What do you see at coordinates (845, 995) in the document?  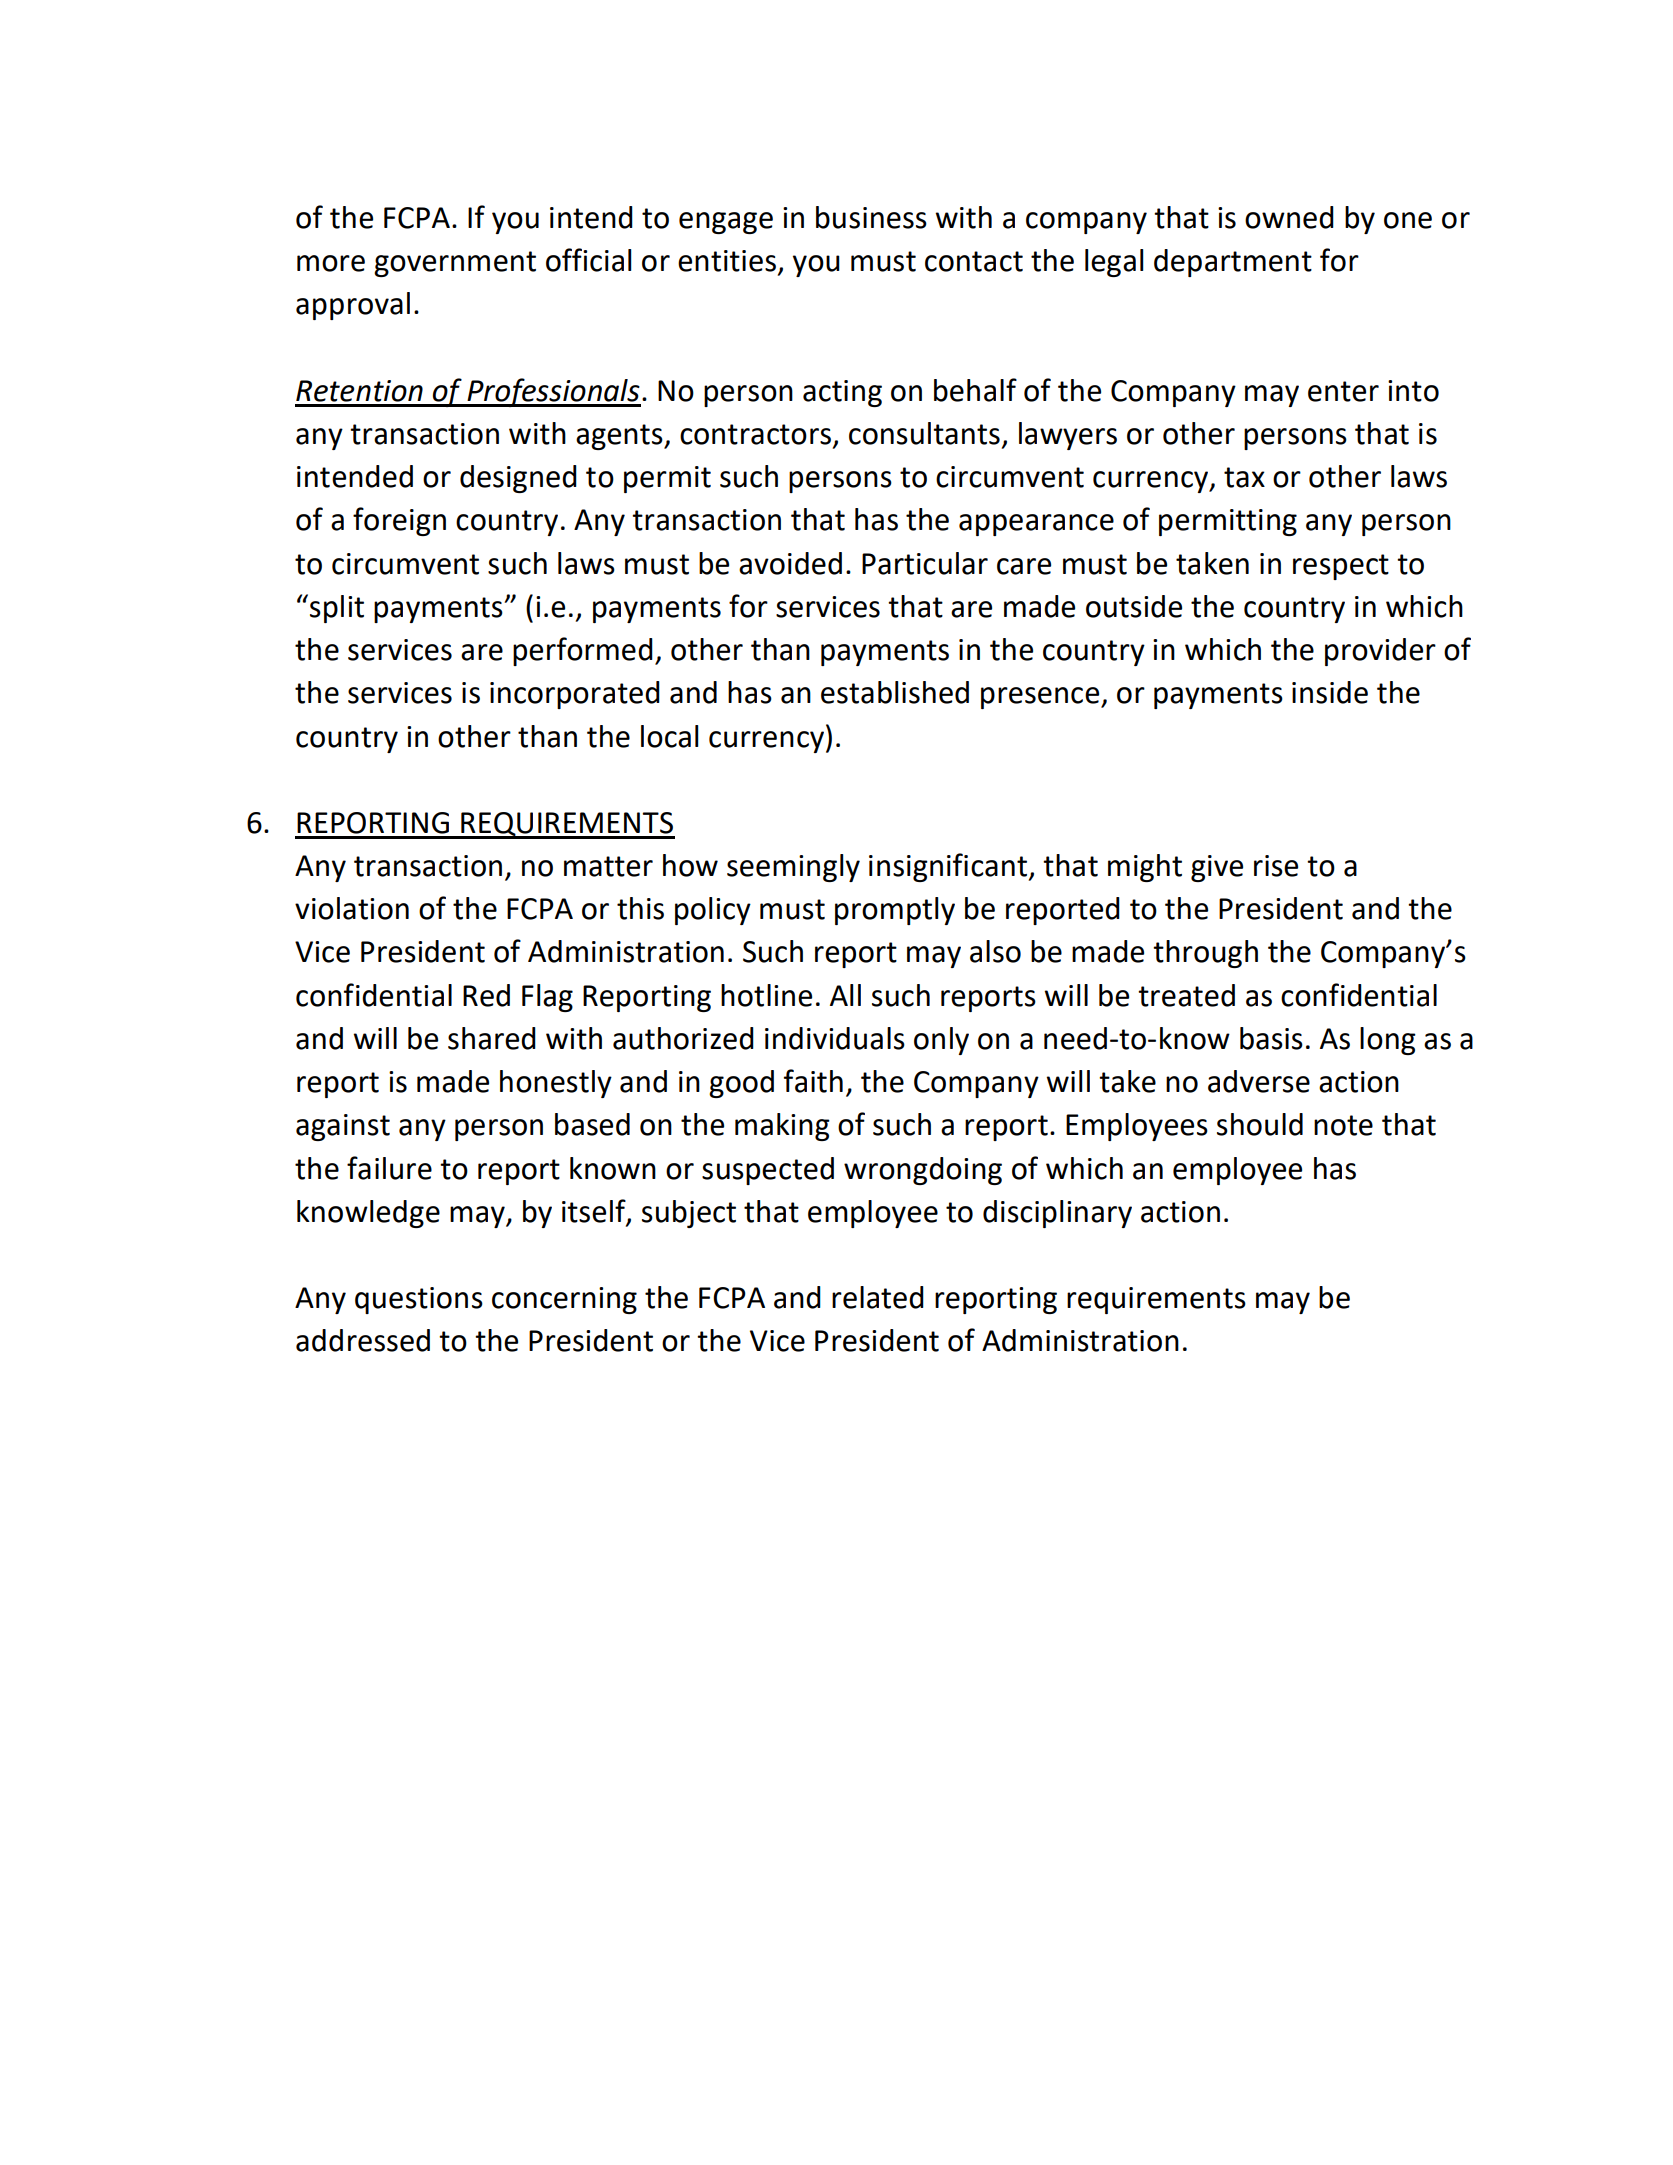 I see `All` at bounding box center [845, 995].
